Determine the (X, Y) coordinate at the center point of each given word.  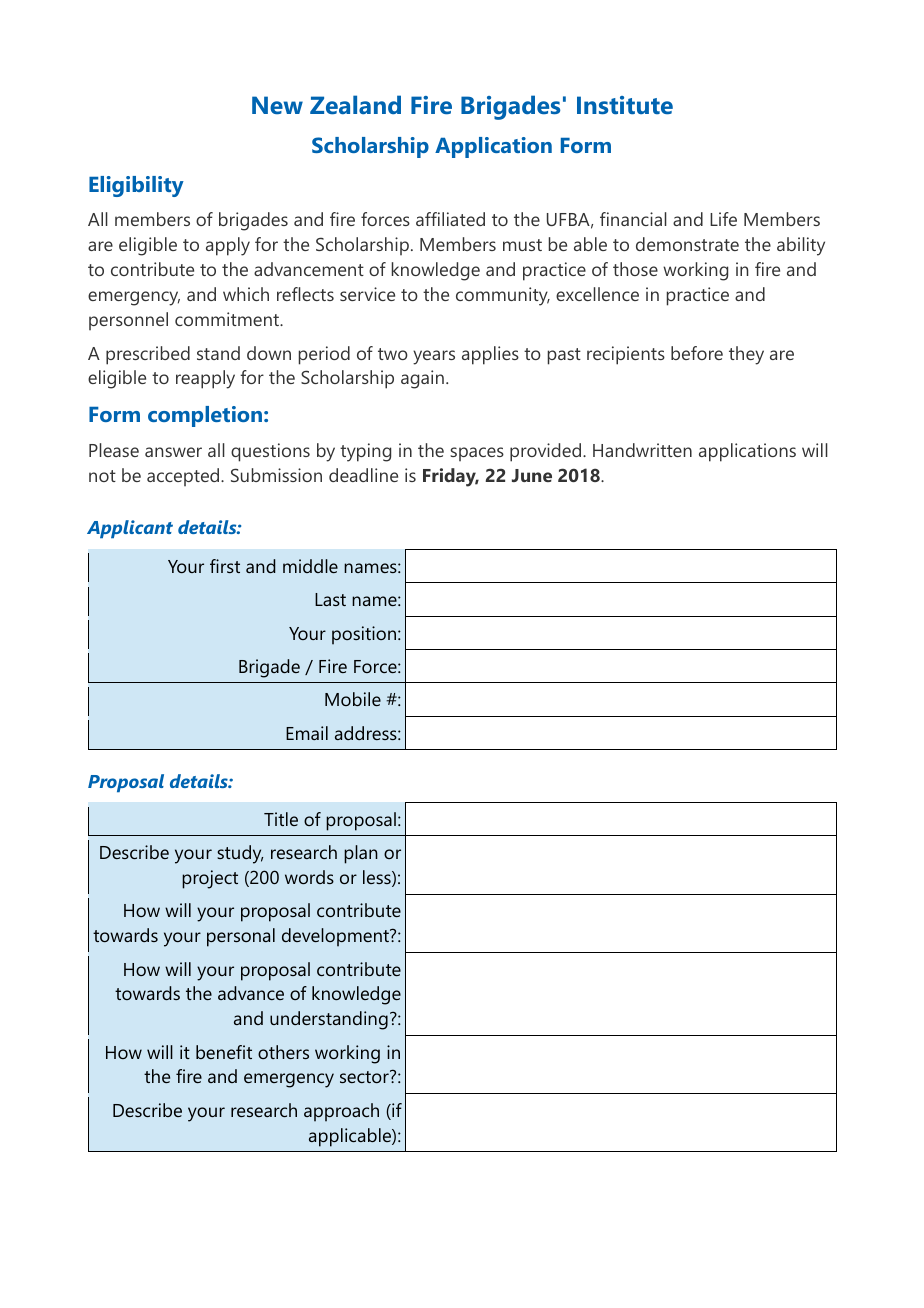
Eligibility (136, 186)
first (225, 566)
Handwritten (642, 450)
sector (365, 1076)
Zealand (355, 105)
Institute (625, 105)
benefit (224, 1052)
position (365, 635)
